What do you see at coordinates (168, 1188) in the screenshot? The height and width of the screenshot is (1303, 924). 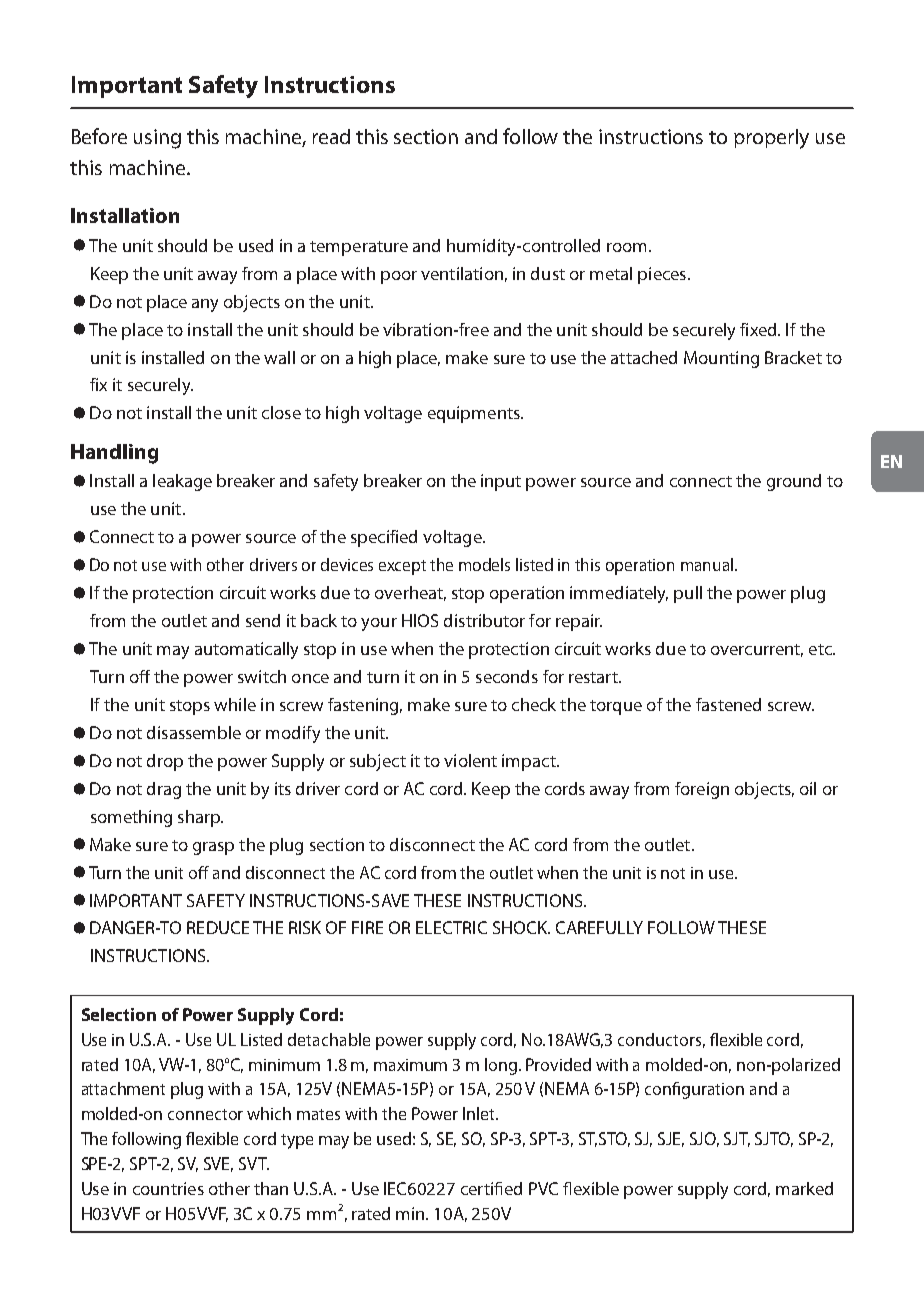 I see `countries` at bounding box center [168, 1188].
